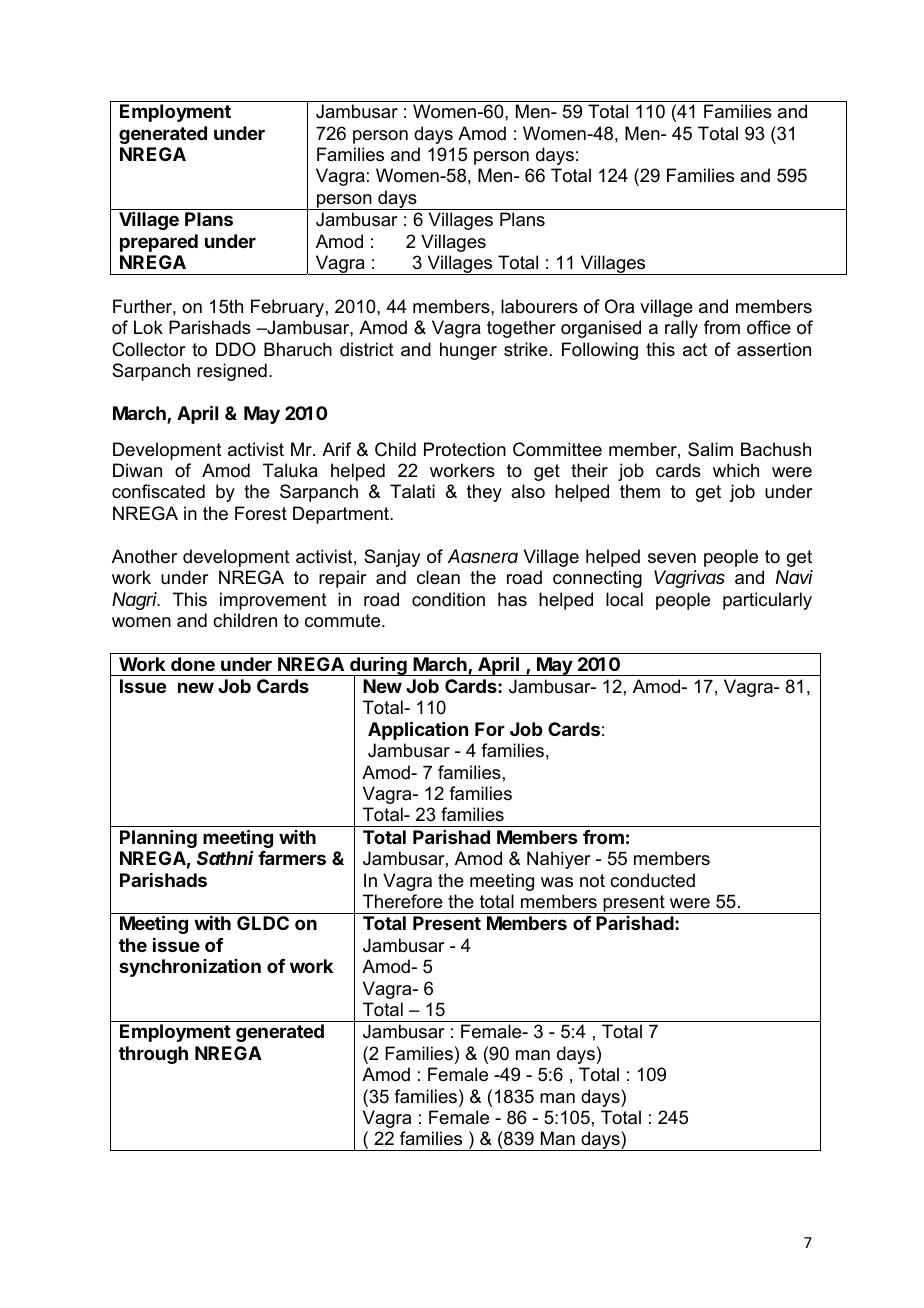  What do you see at coordinates (557, 882) in the screenshot?
I see `was` at bounding box center [557, 882].
